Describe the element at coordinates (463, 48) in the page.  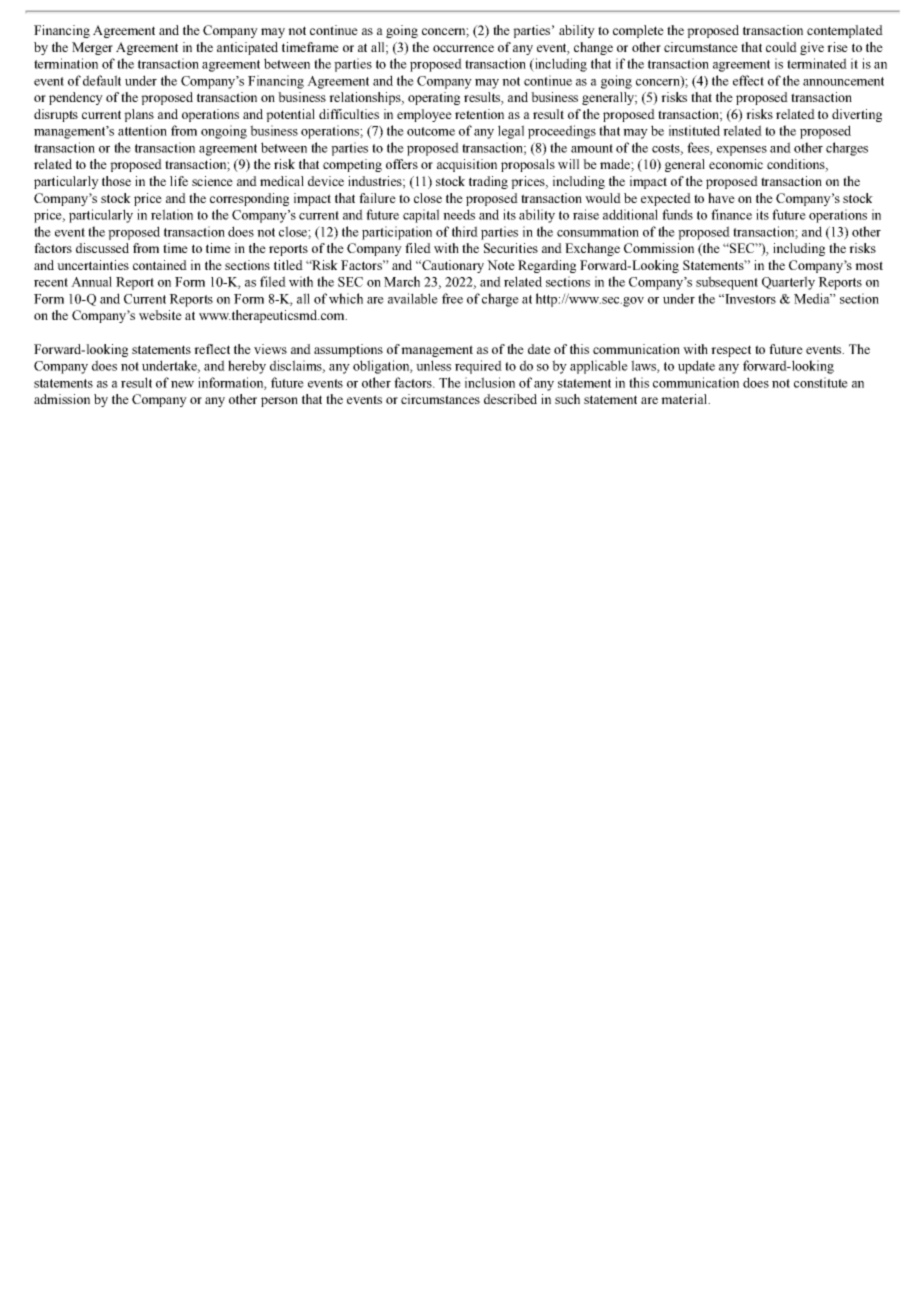
I see `occurrence` at that location.
